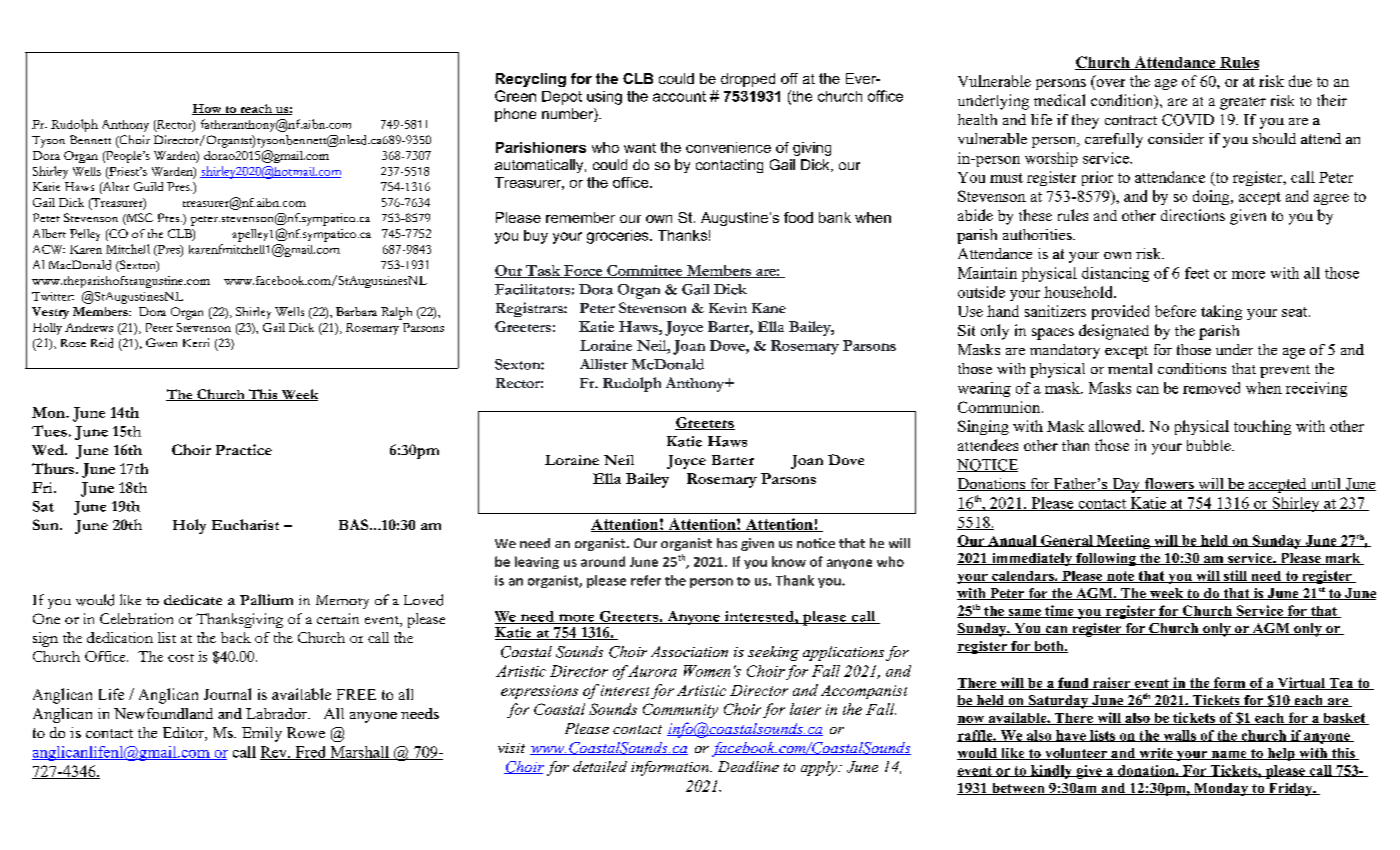  I want to click on How, so click(208, 109).
